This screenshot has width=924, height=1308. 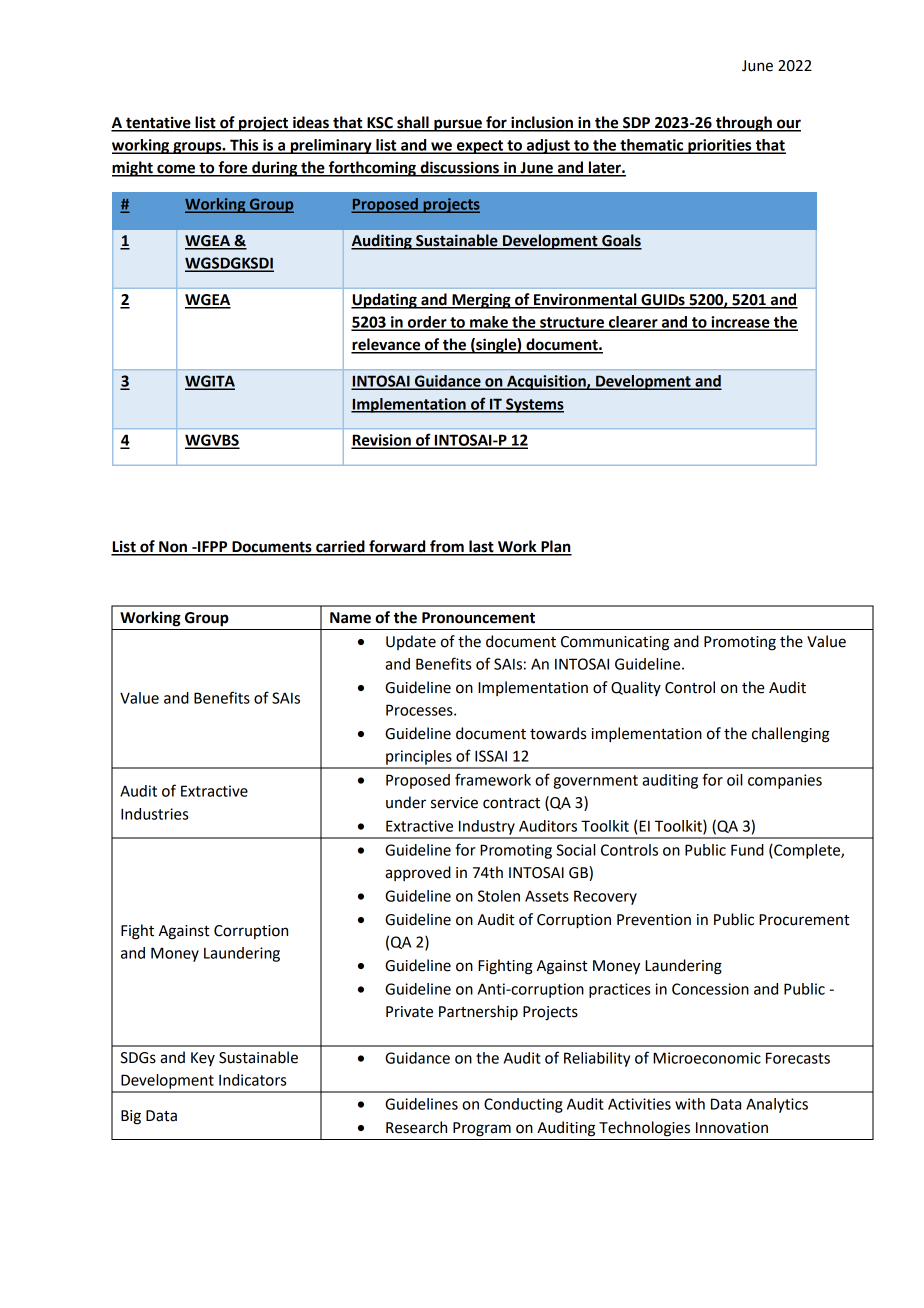 What do you see at coordinates (482, 1129) in the screenshot?
I see `Program` at bounding box center [482, 1129].
